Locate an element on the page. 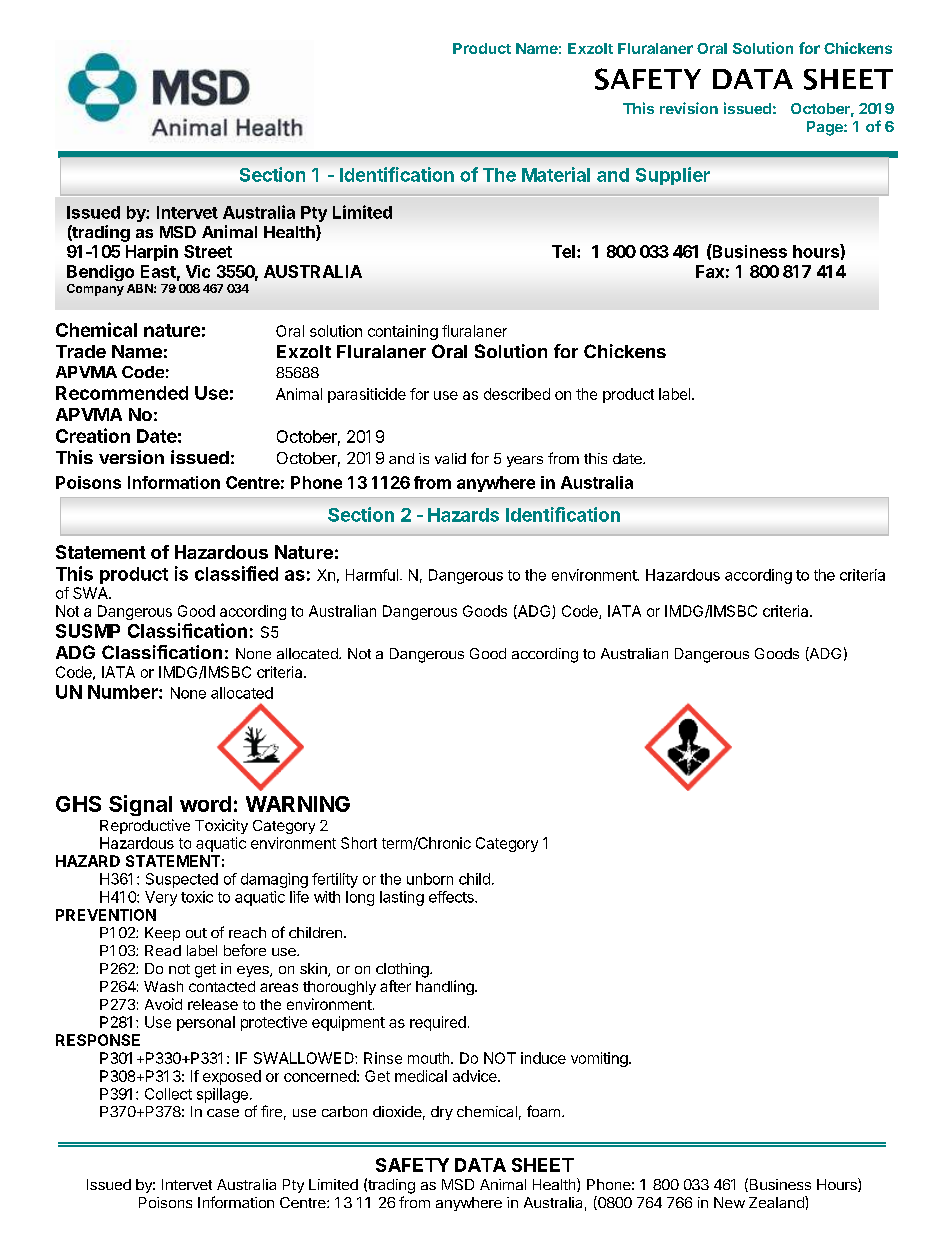 The width and height of the document is (952, 1233). Very is located at coordinates (161, 898).
